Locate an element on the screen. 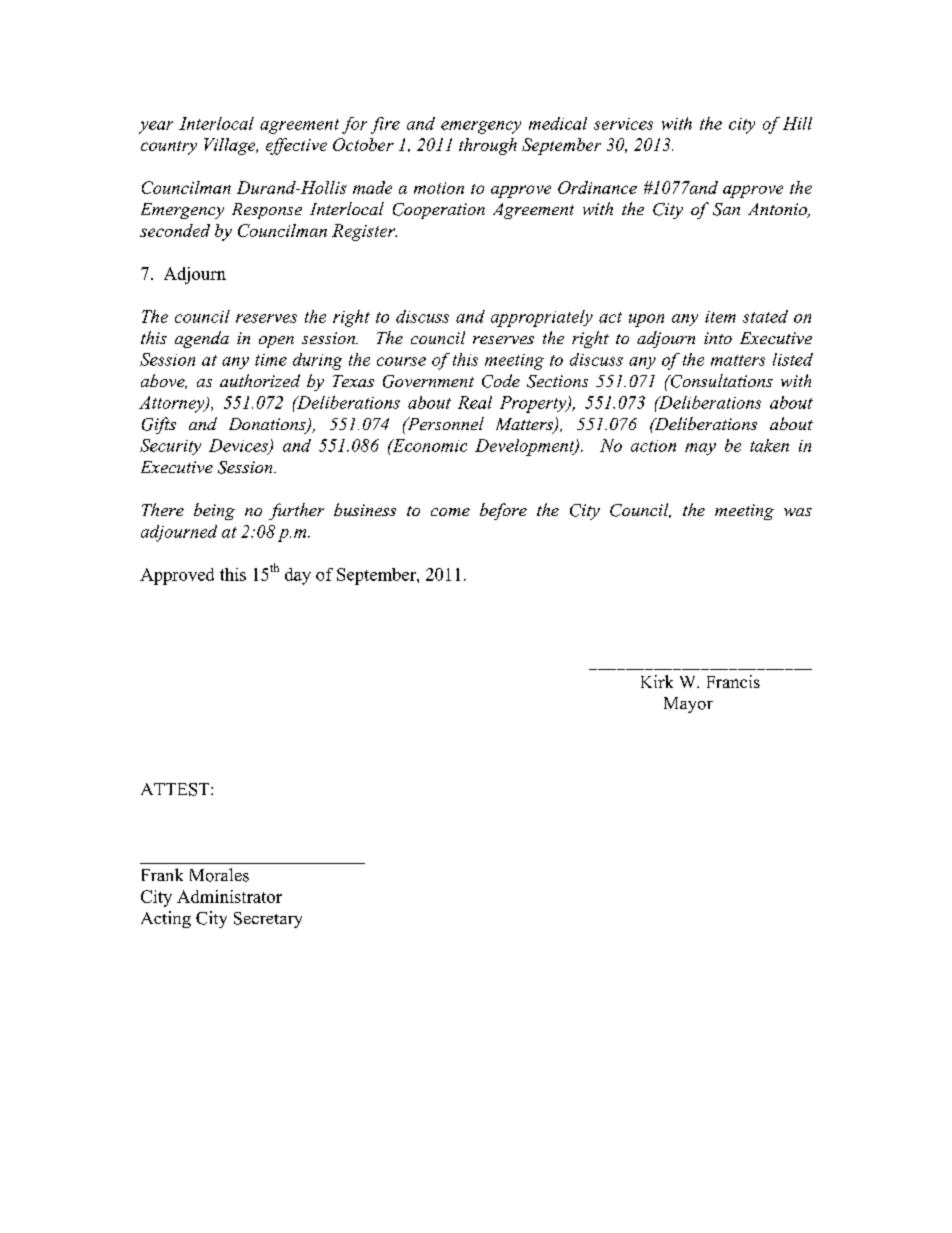 The image size is (952, 1233). Secretary is located at coordinates (268, 920).
